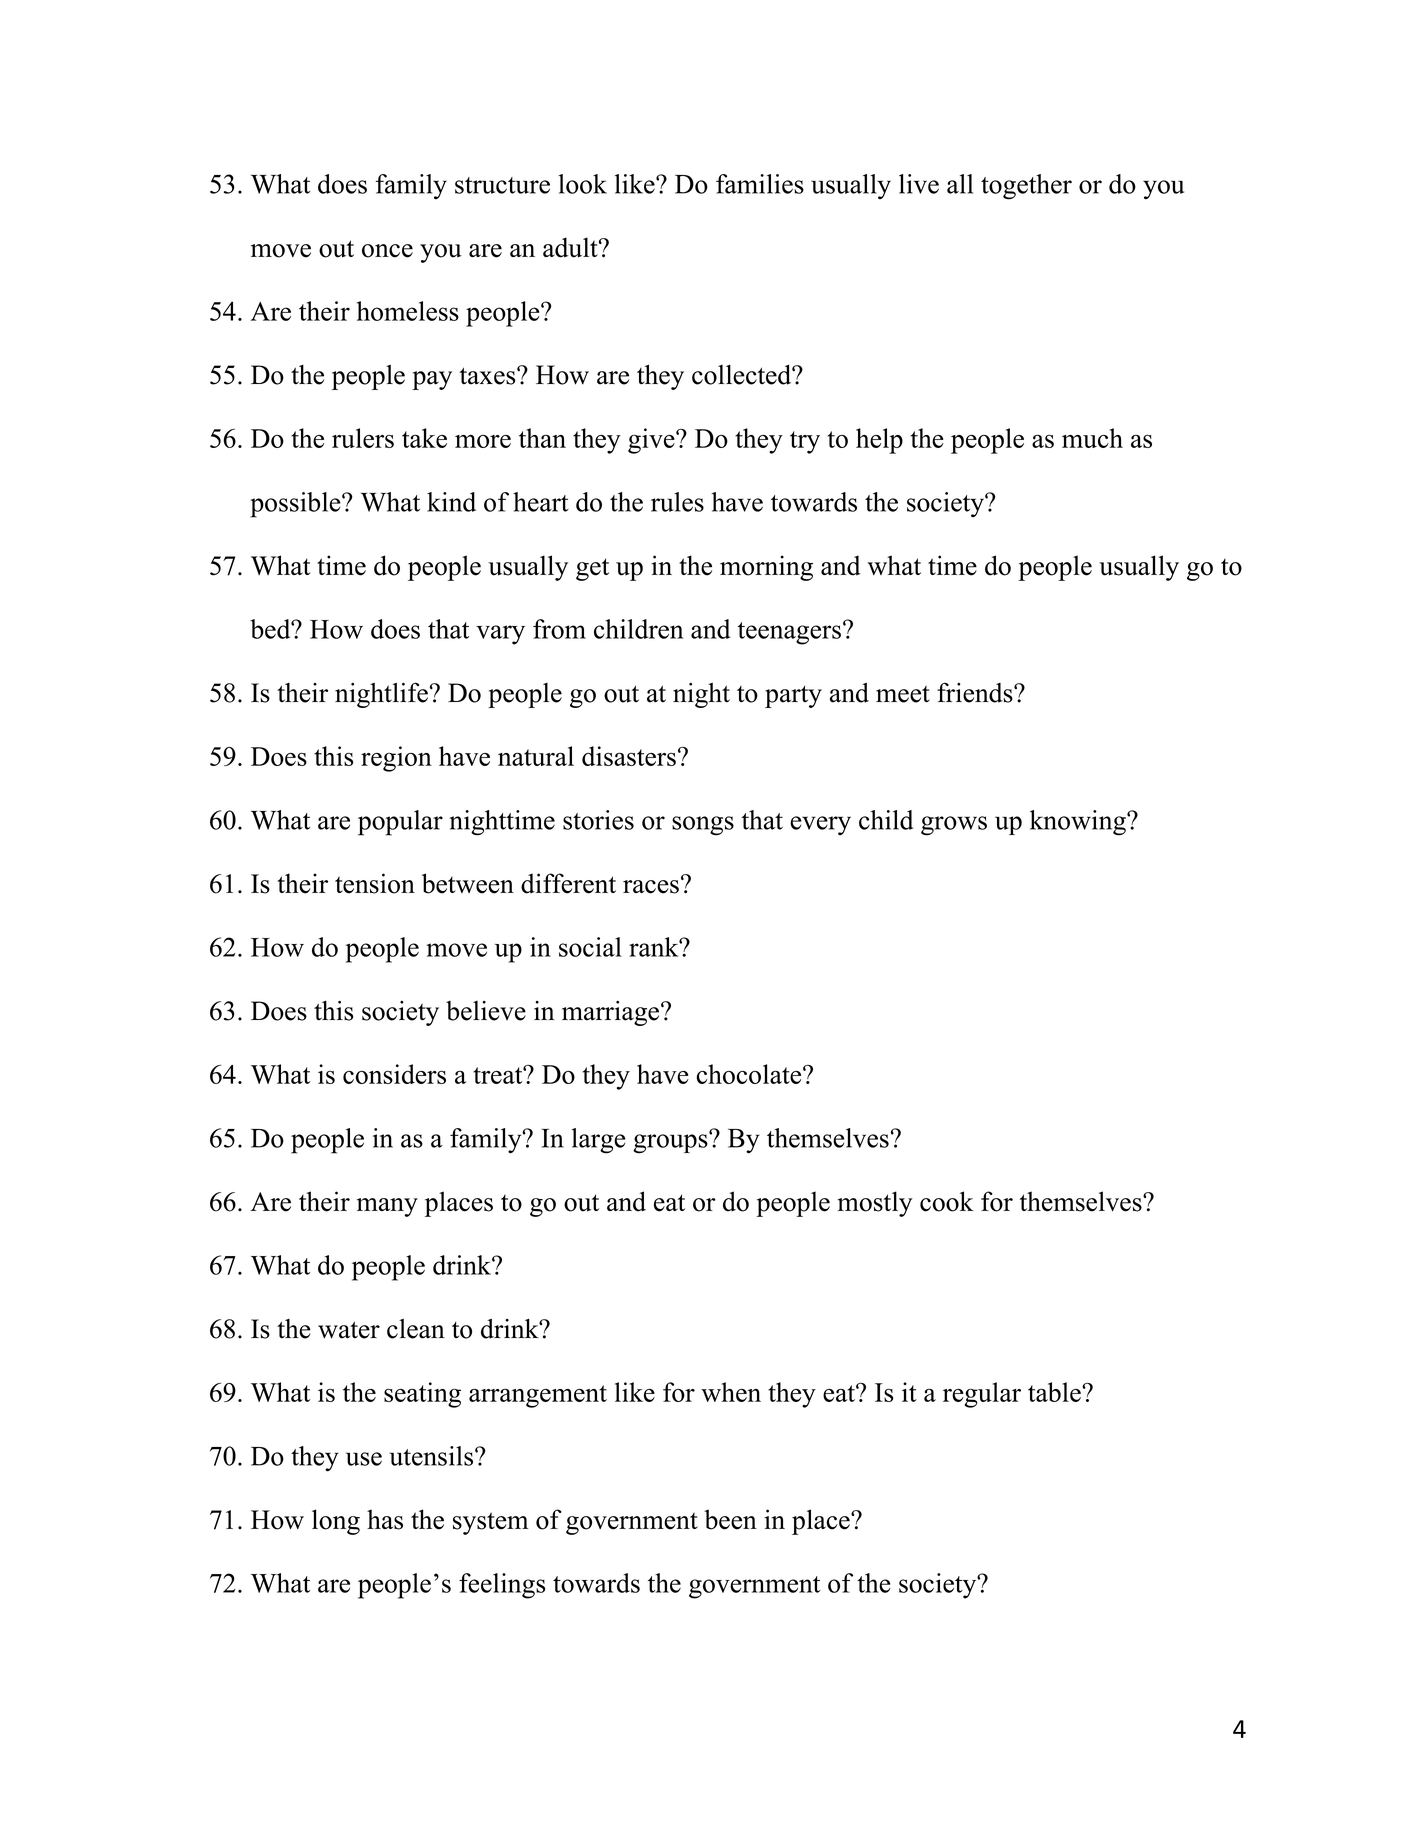  What do you see at coordinates (730, 1519) in the document?
I see `been` at bounding box center [730, 1519].
